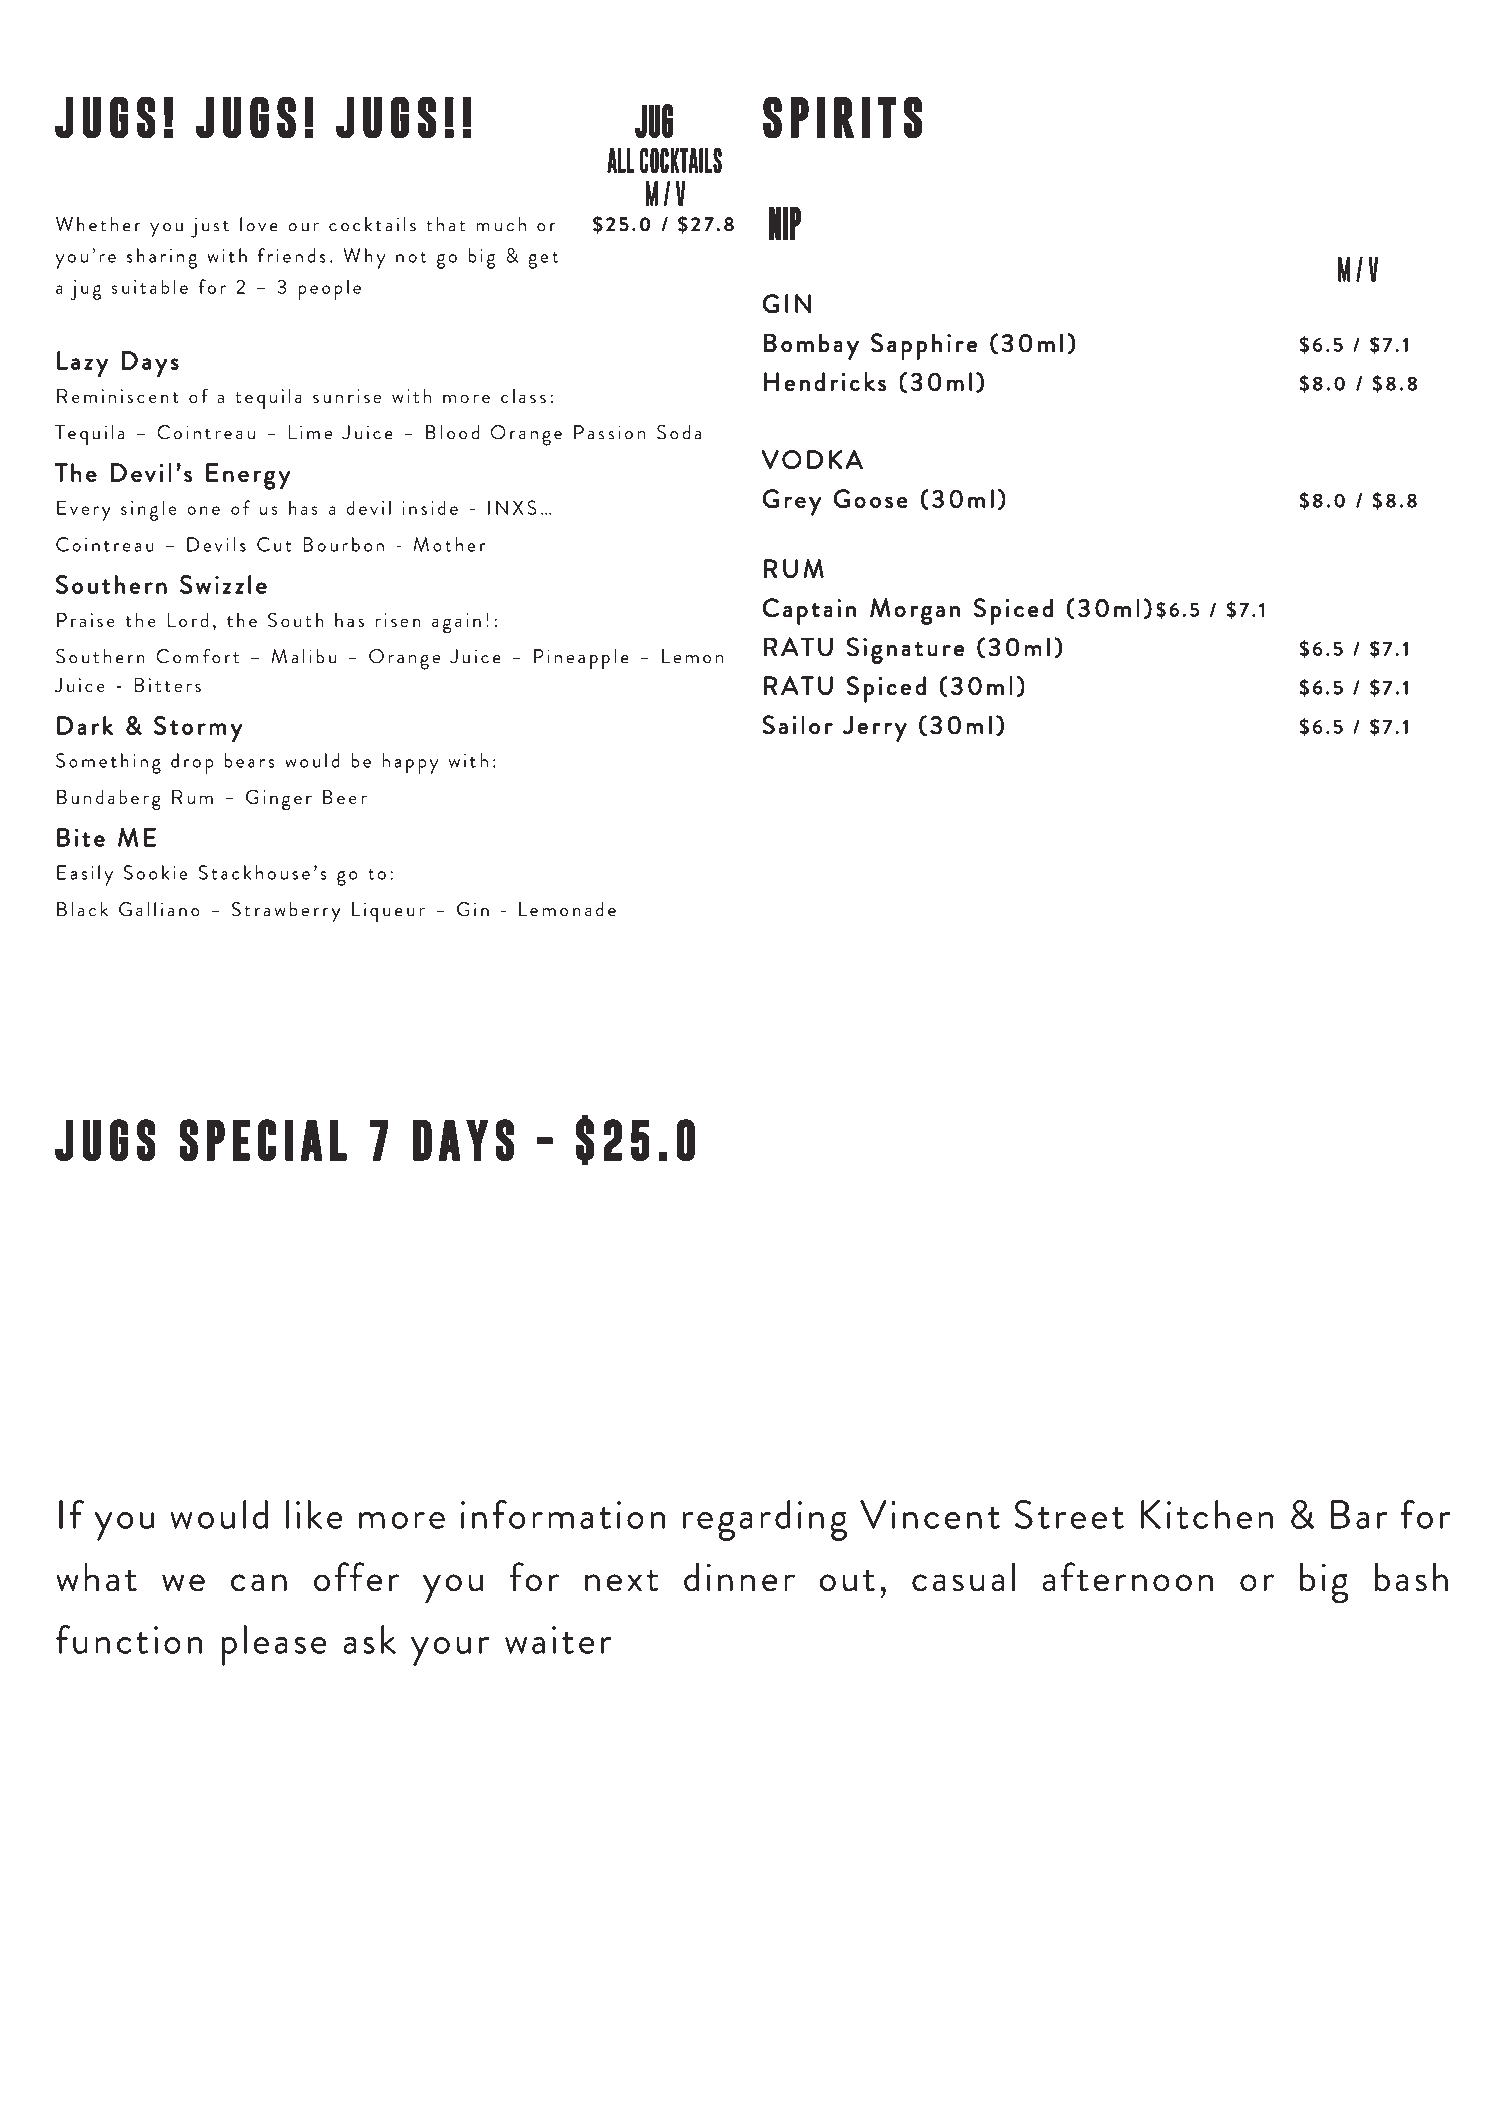 The width and height of the screenshot is (1504, 2127). What do you see at coordinates (1207, 1514) in the screenshot?
I see `Kitchen` at bounding box center [1207, 1514].
